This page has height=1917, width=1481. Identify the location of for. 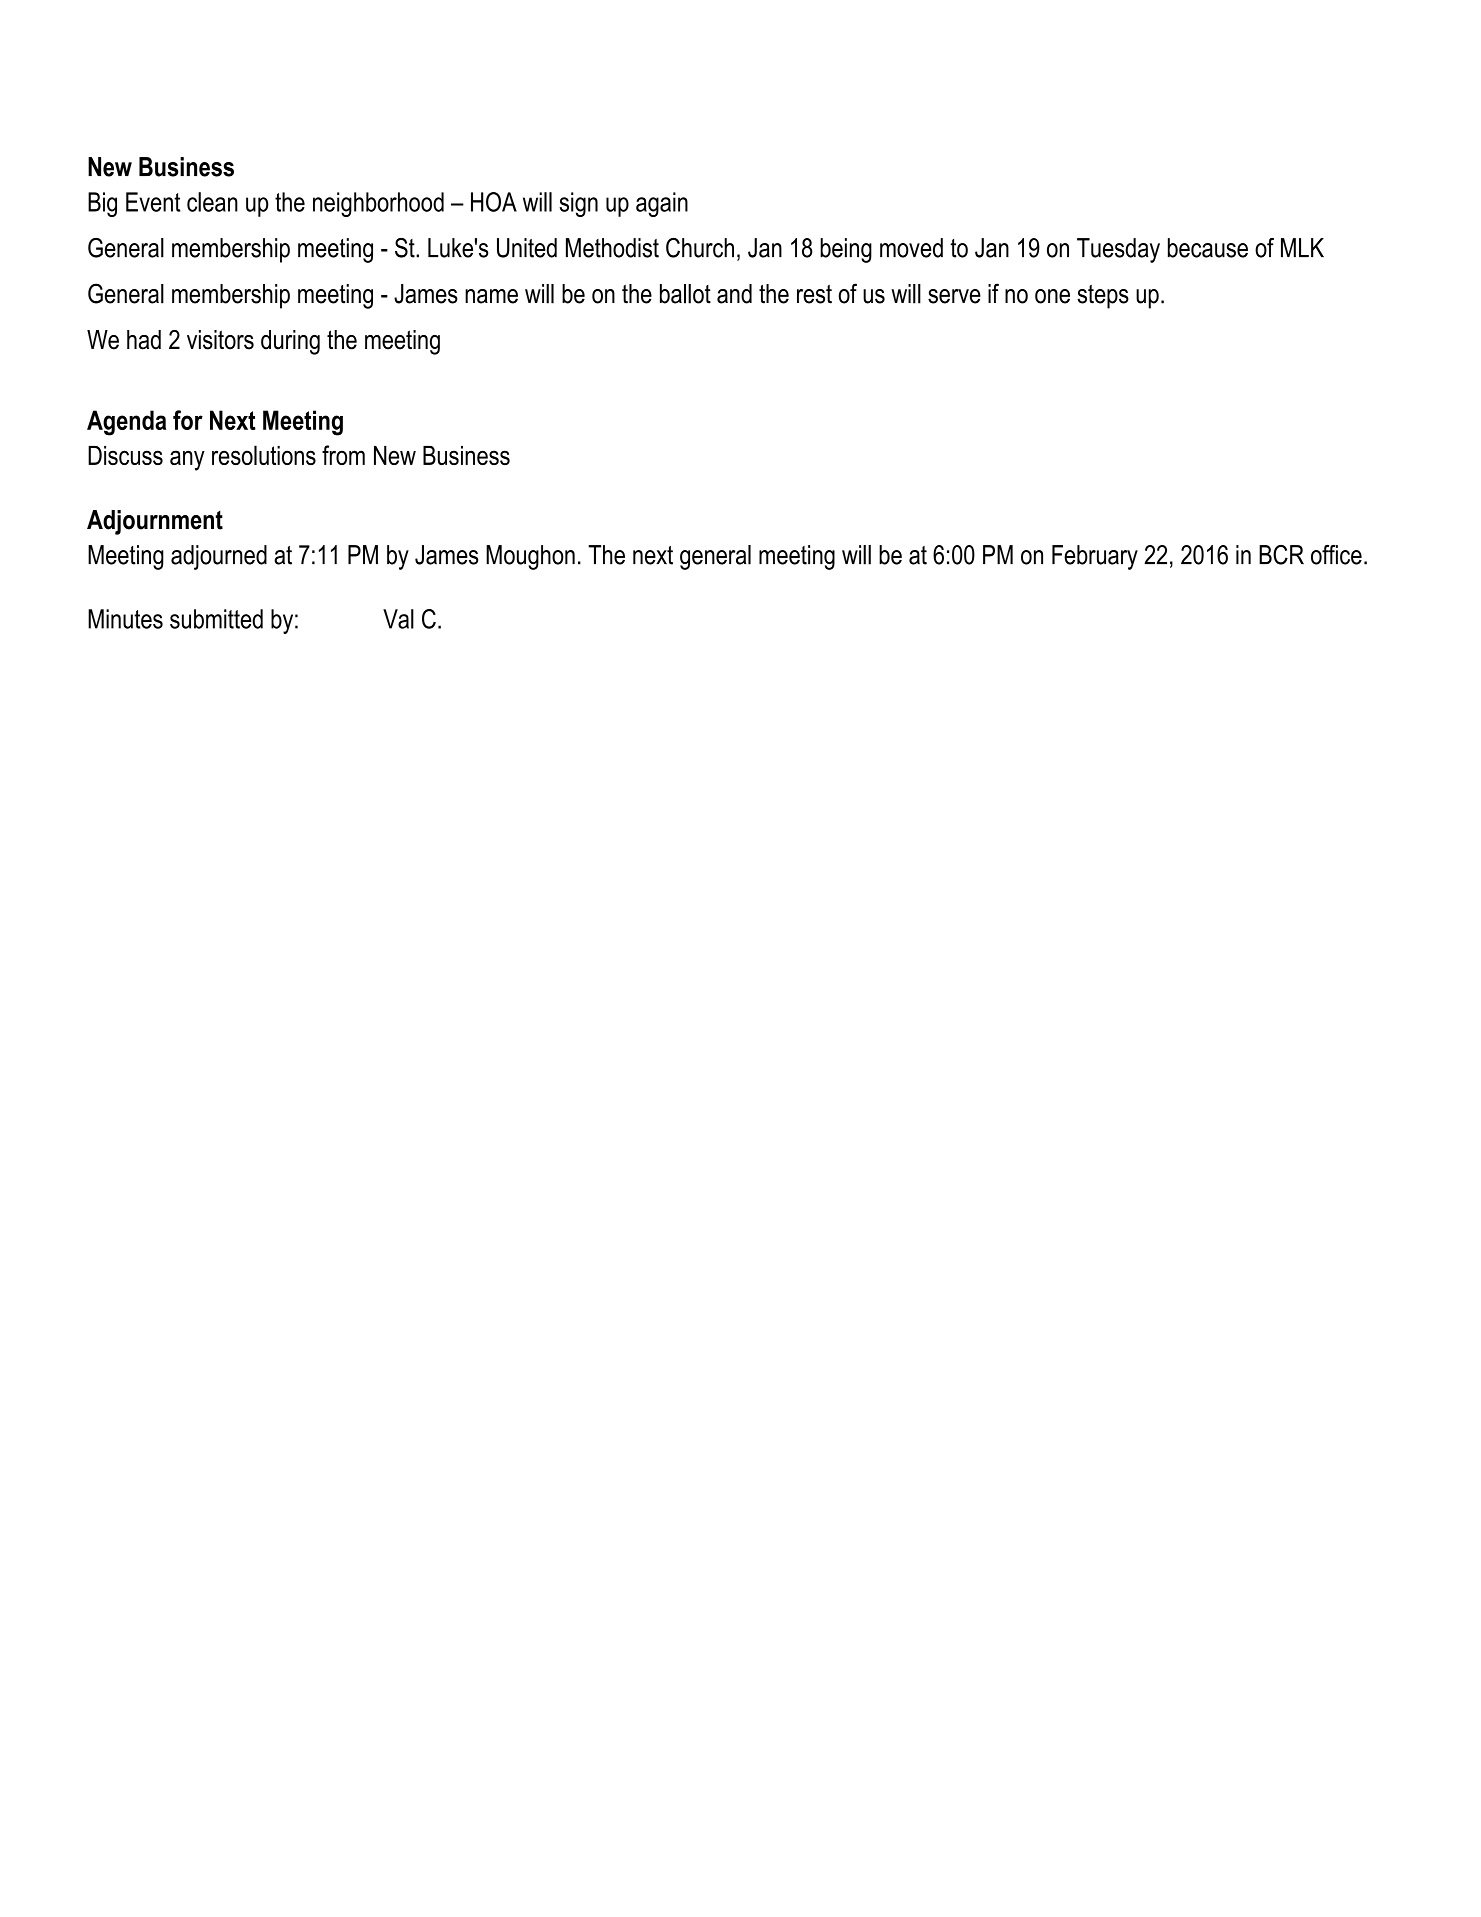
(188, 420).
